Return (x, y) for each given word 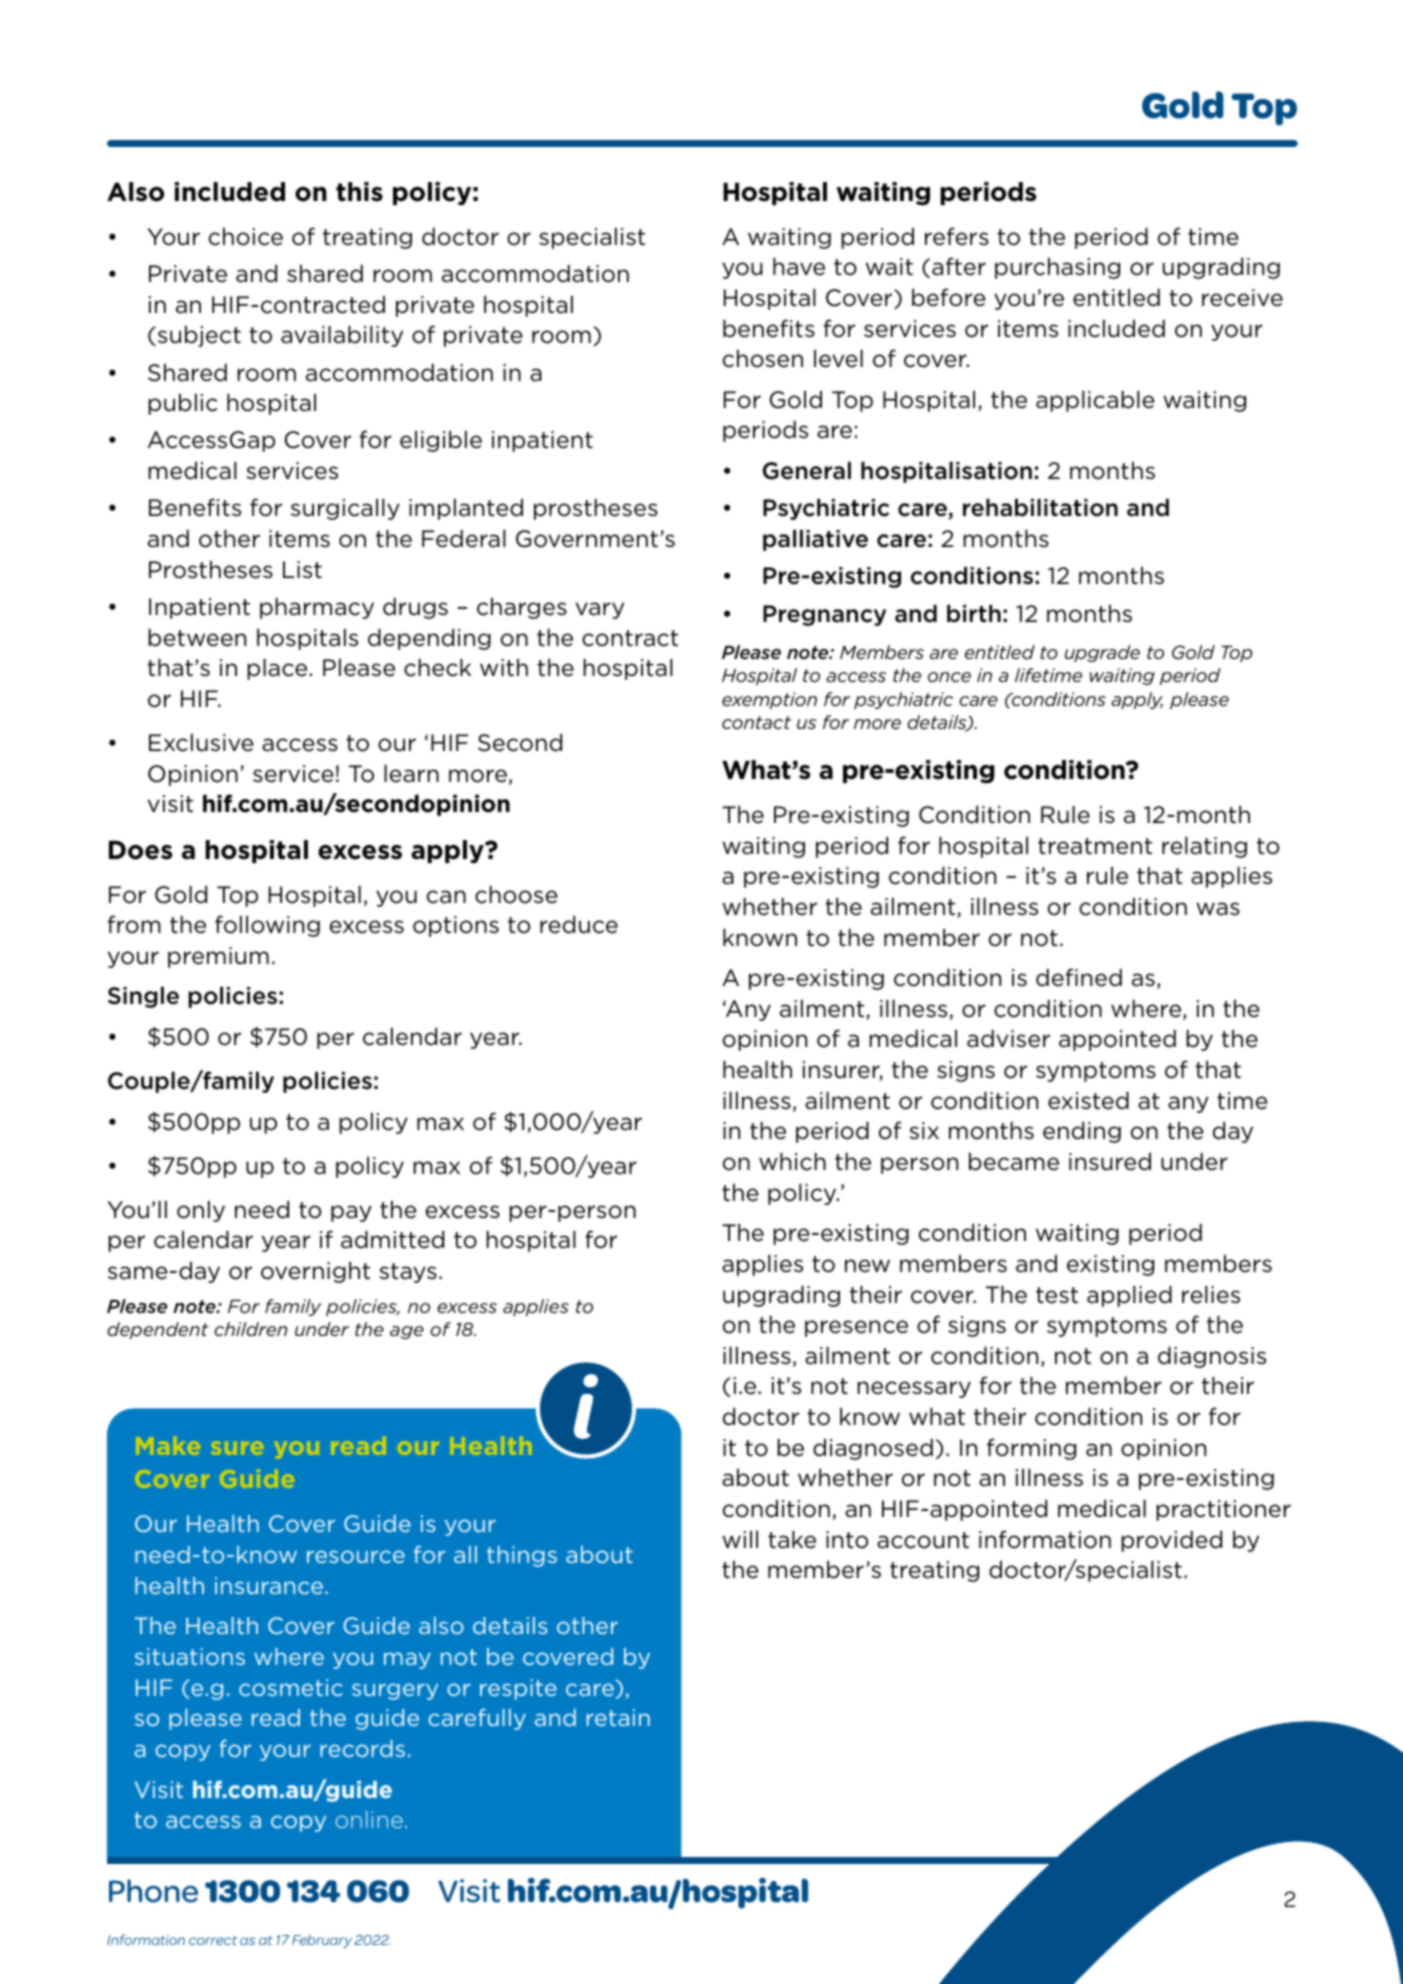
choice (246, 236)
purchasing (1057, 268)
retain (618, 1717)
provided (1171, 1541)
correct (213, 1940)
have (799, 266)
